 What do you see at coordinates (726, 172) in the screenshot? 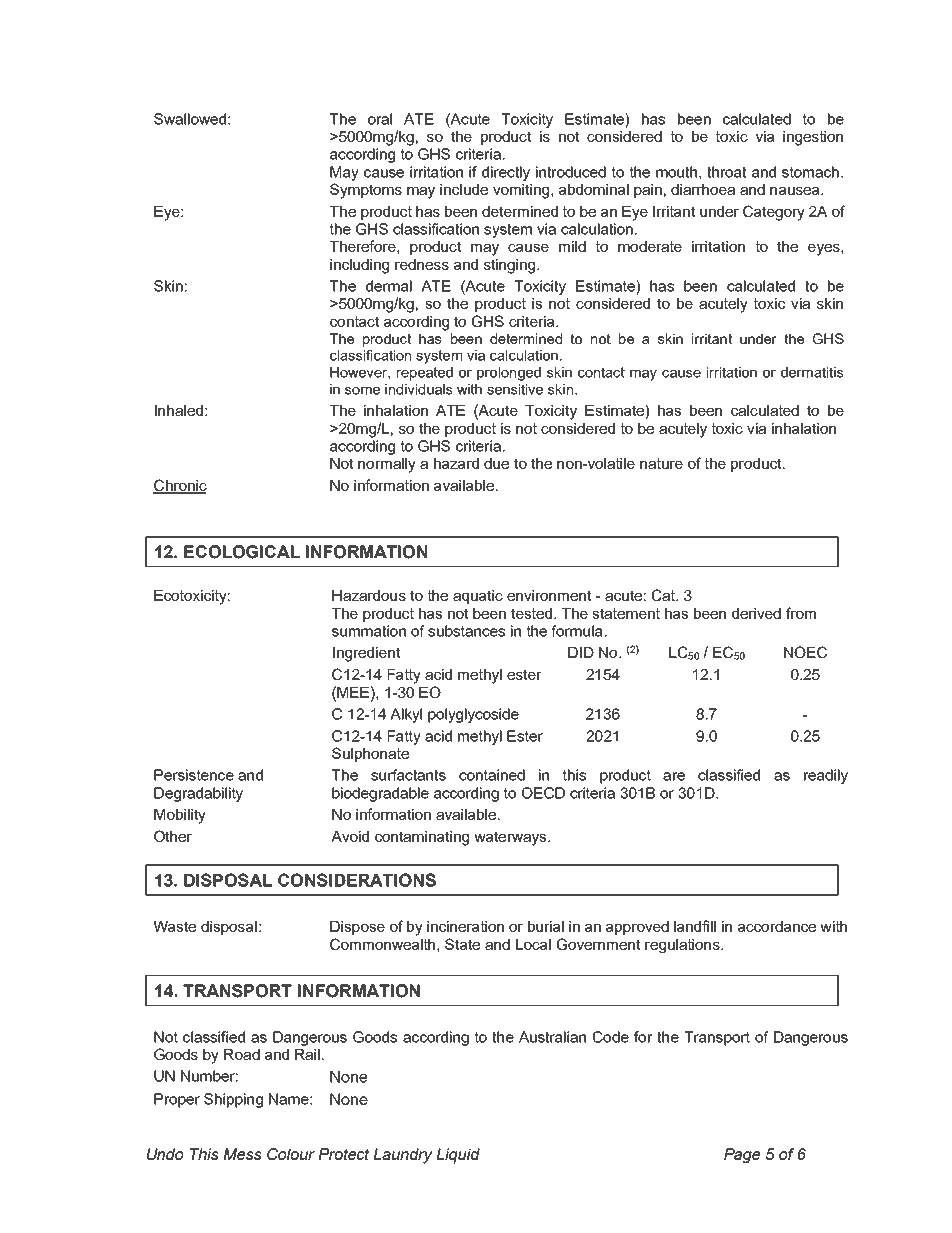
I see `throat` at bounding box center [726, 172].
